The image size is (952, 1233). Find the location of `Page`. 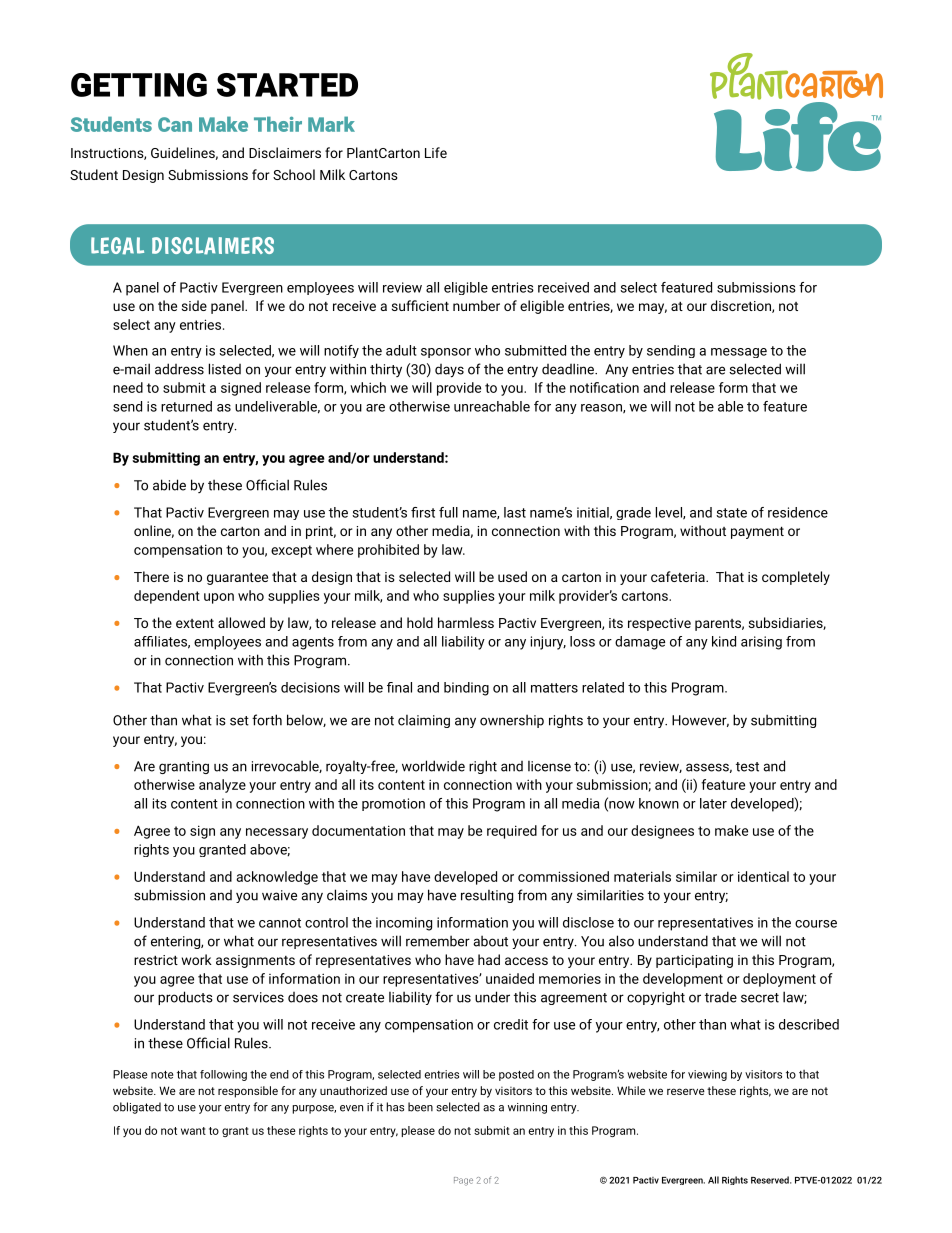

Page is located at coordinates (463, 1181).
